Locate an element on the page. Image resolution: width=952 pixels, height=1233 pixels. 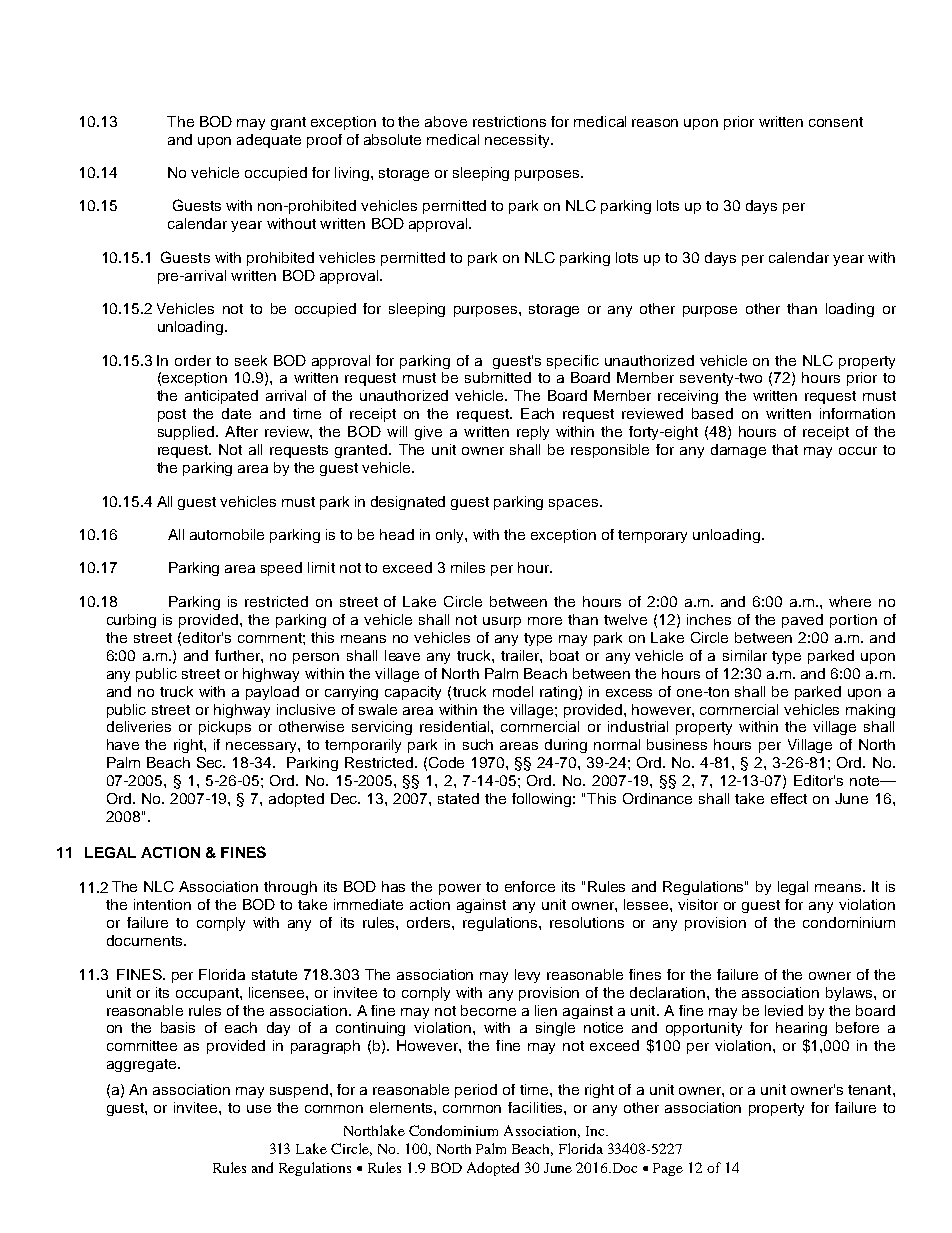
necessity is located at coordinates (518, 141).
